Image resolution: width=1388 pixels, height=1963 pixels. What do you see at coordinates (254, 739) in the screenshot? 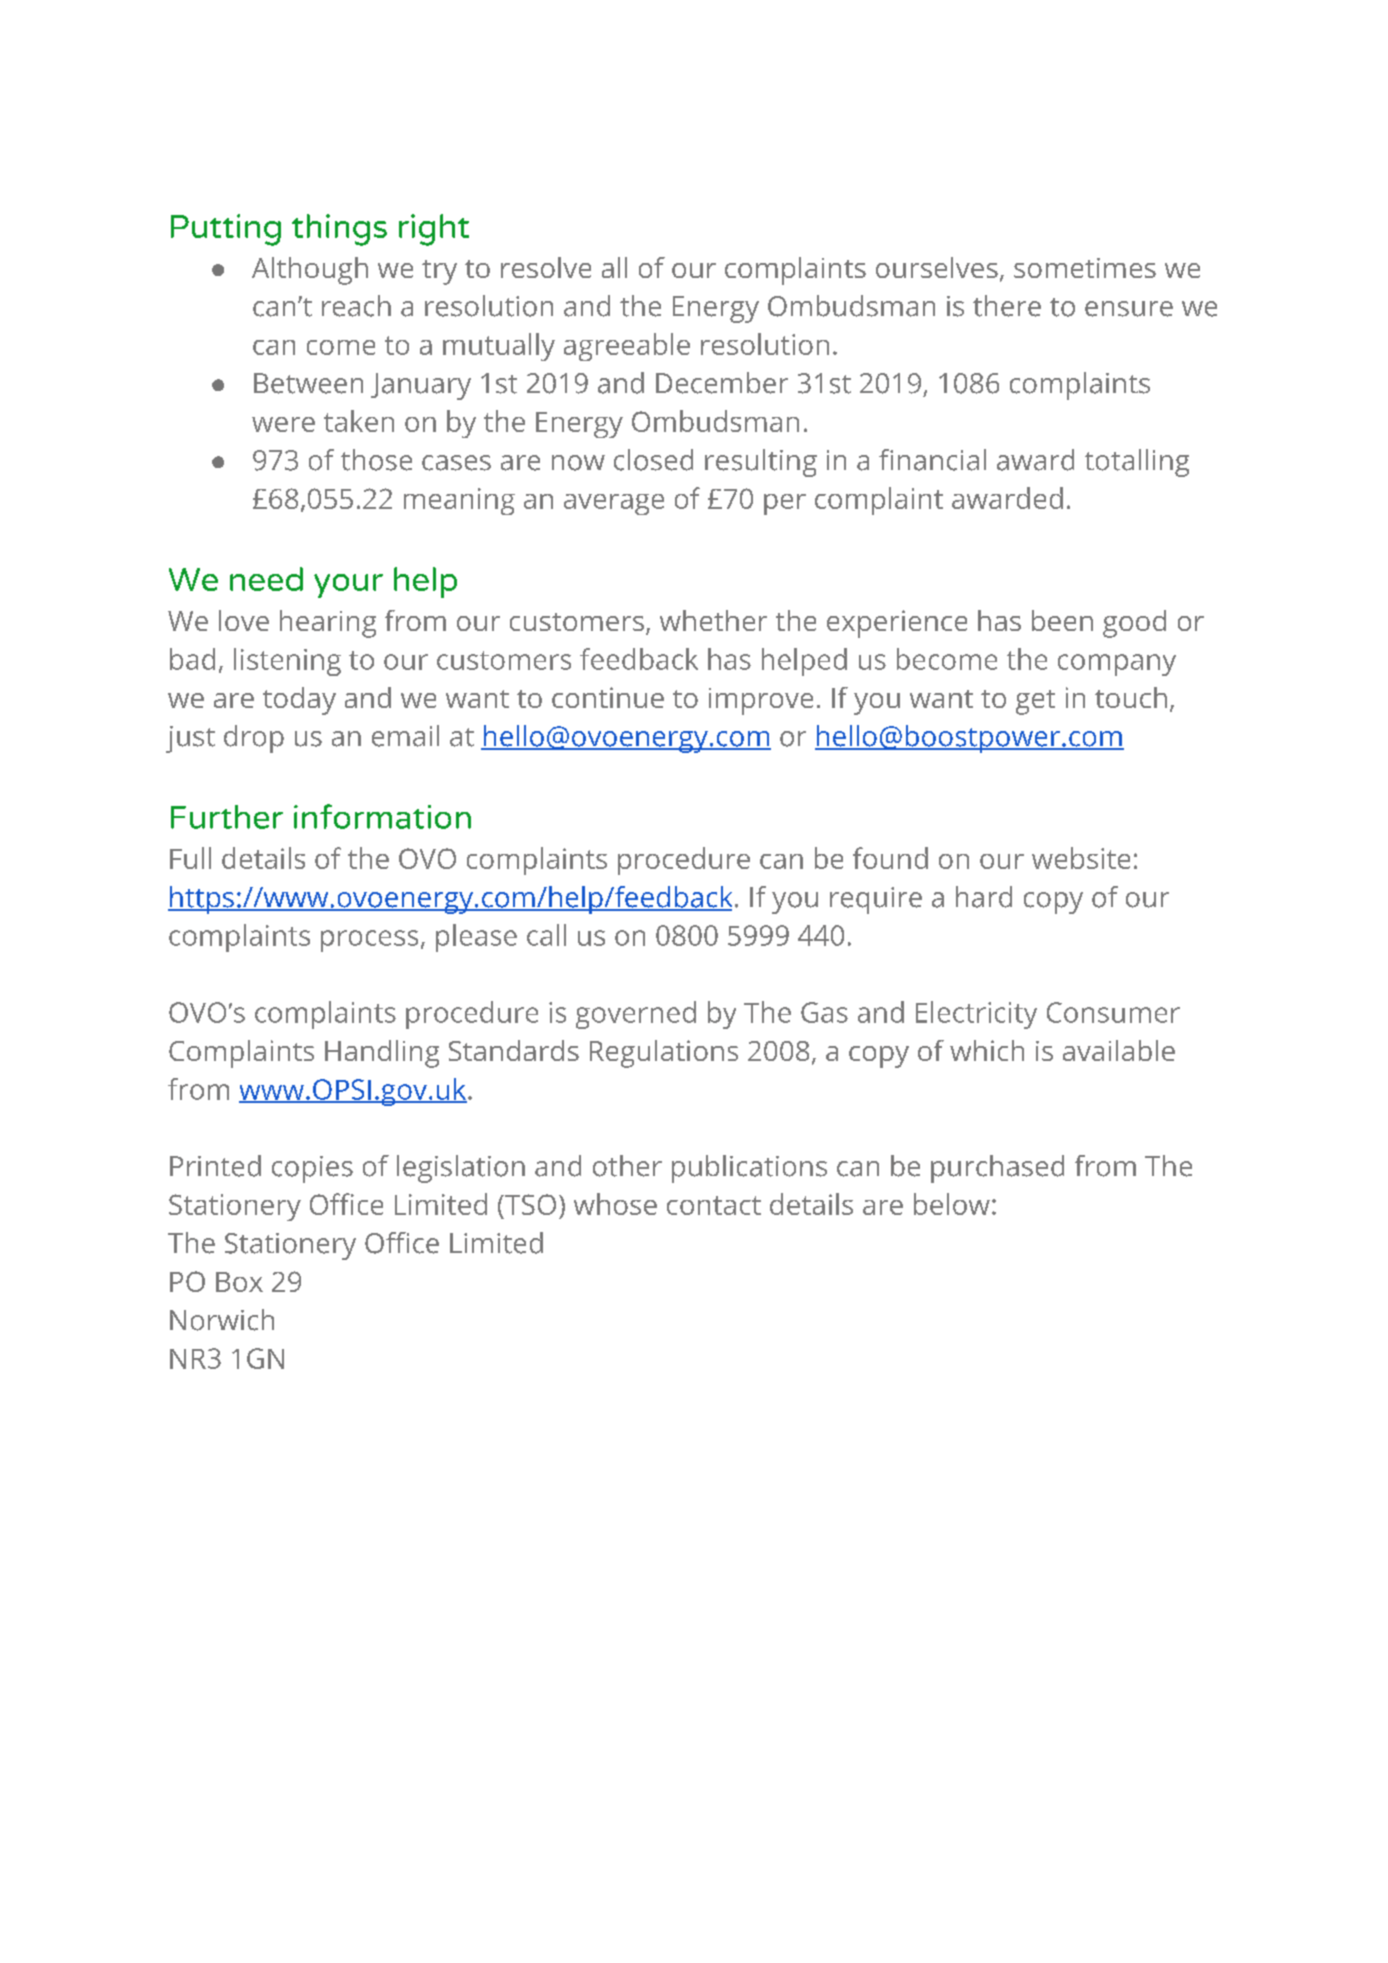
I see `drop` at bounding box center [254, 739].
